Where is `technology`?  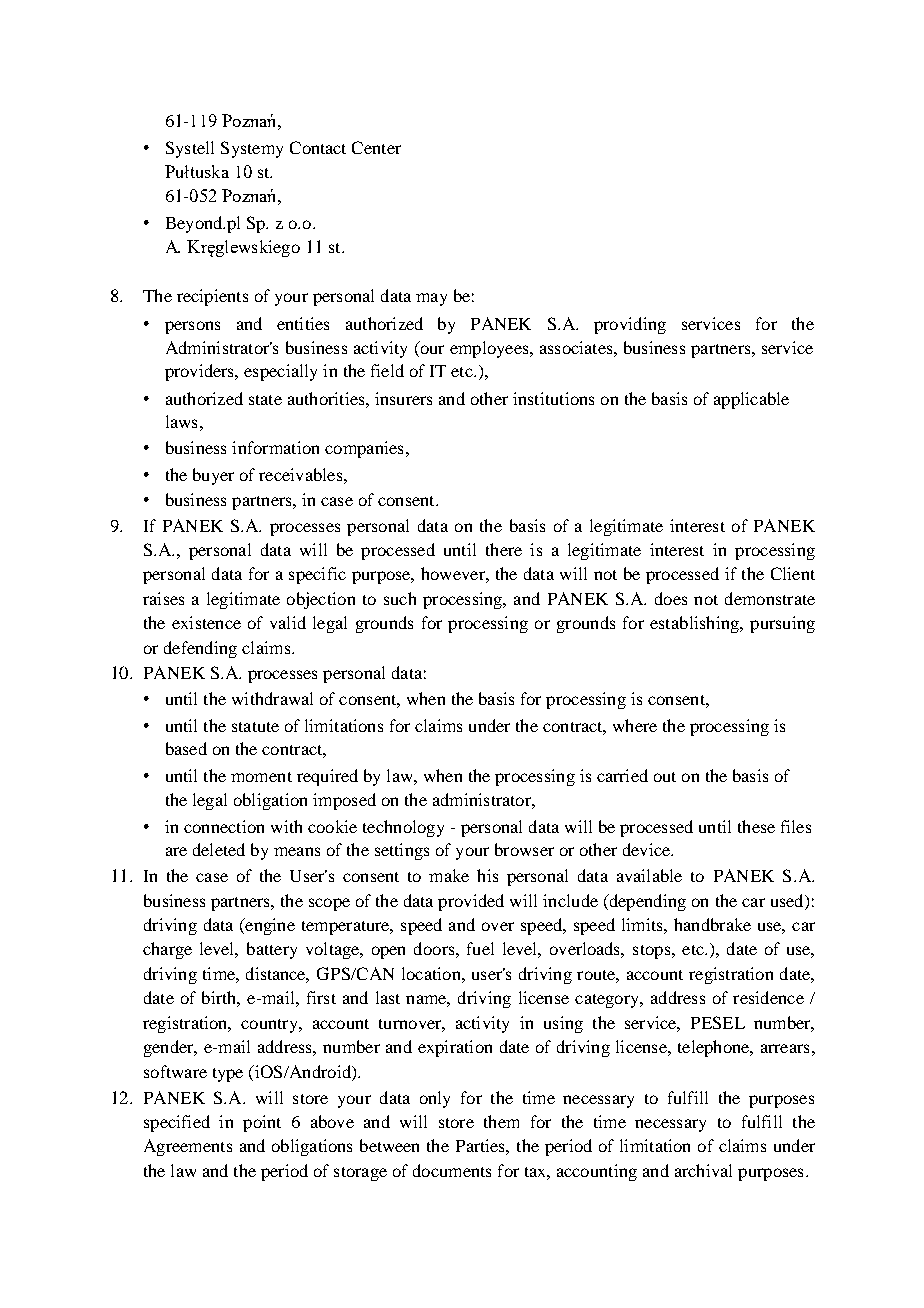 technology is located at coordinates (403, 828).
